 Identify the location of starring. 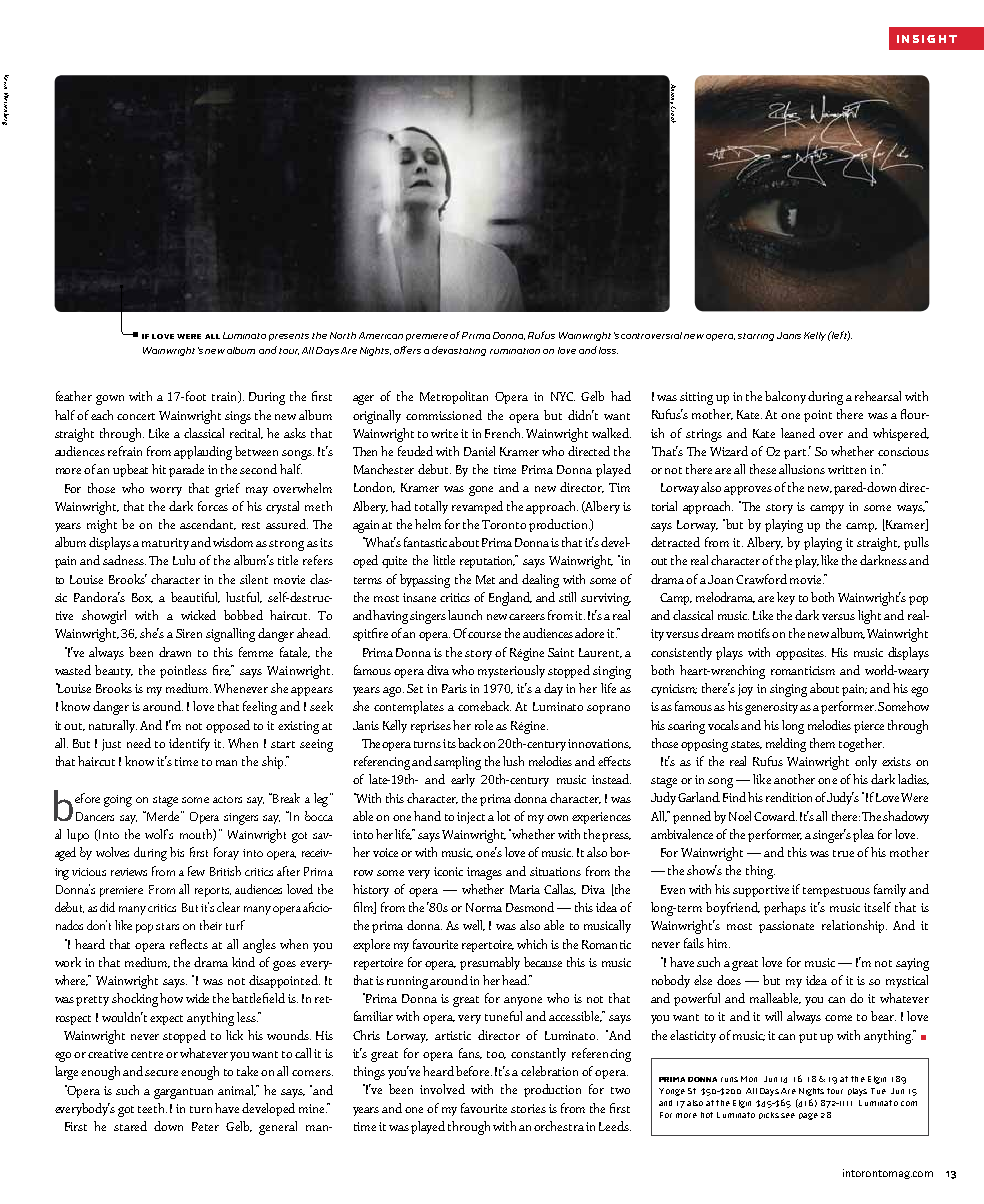
(756, 337).
